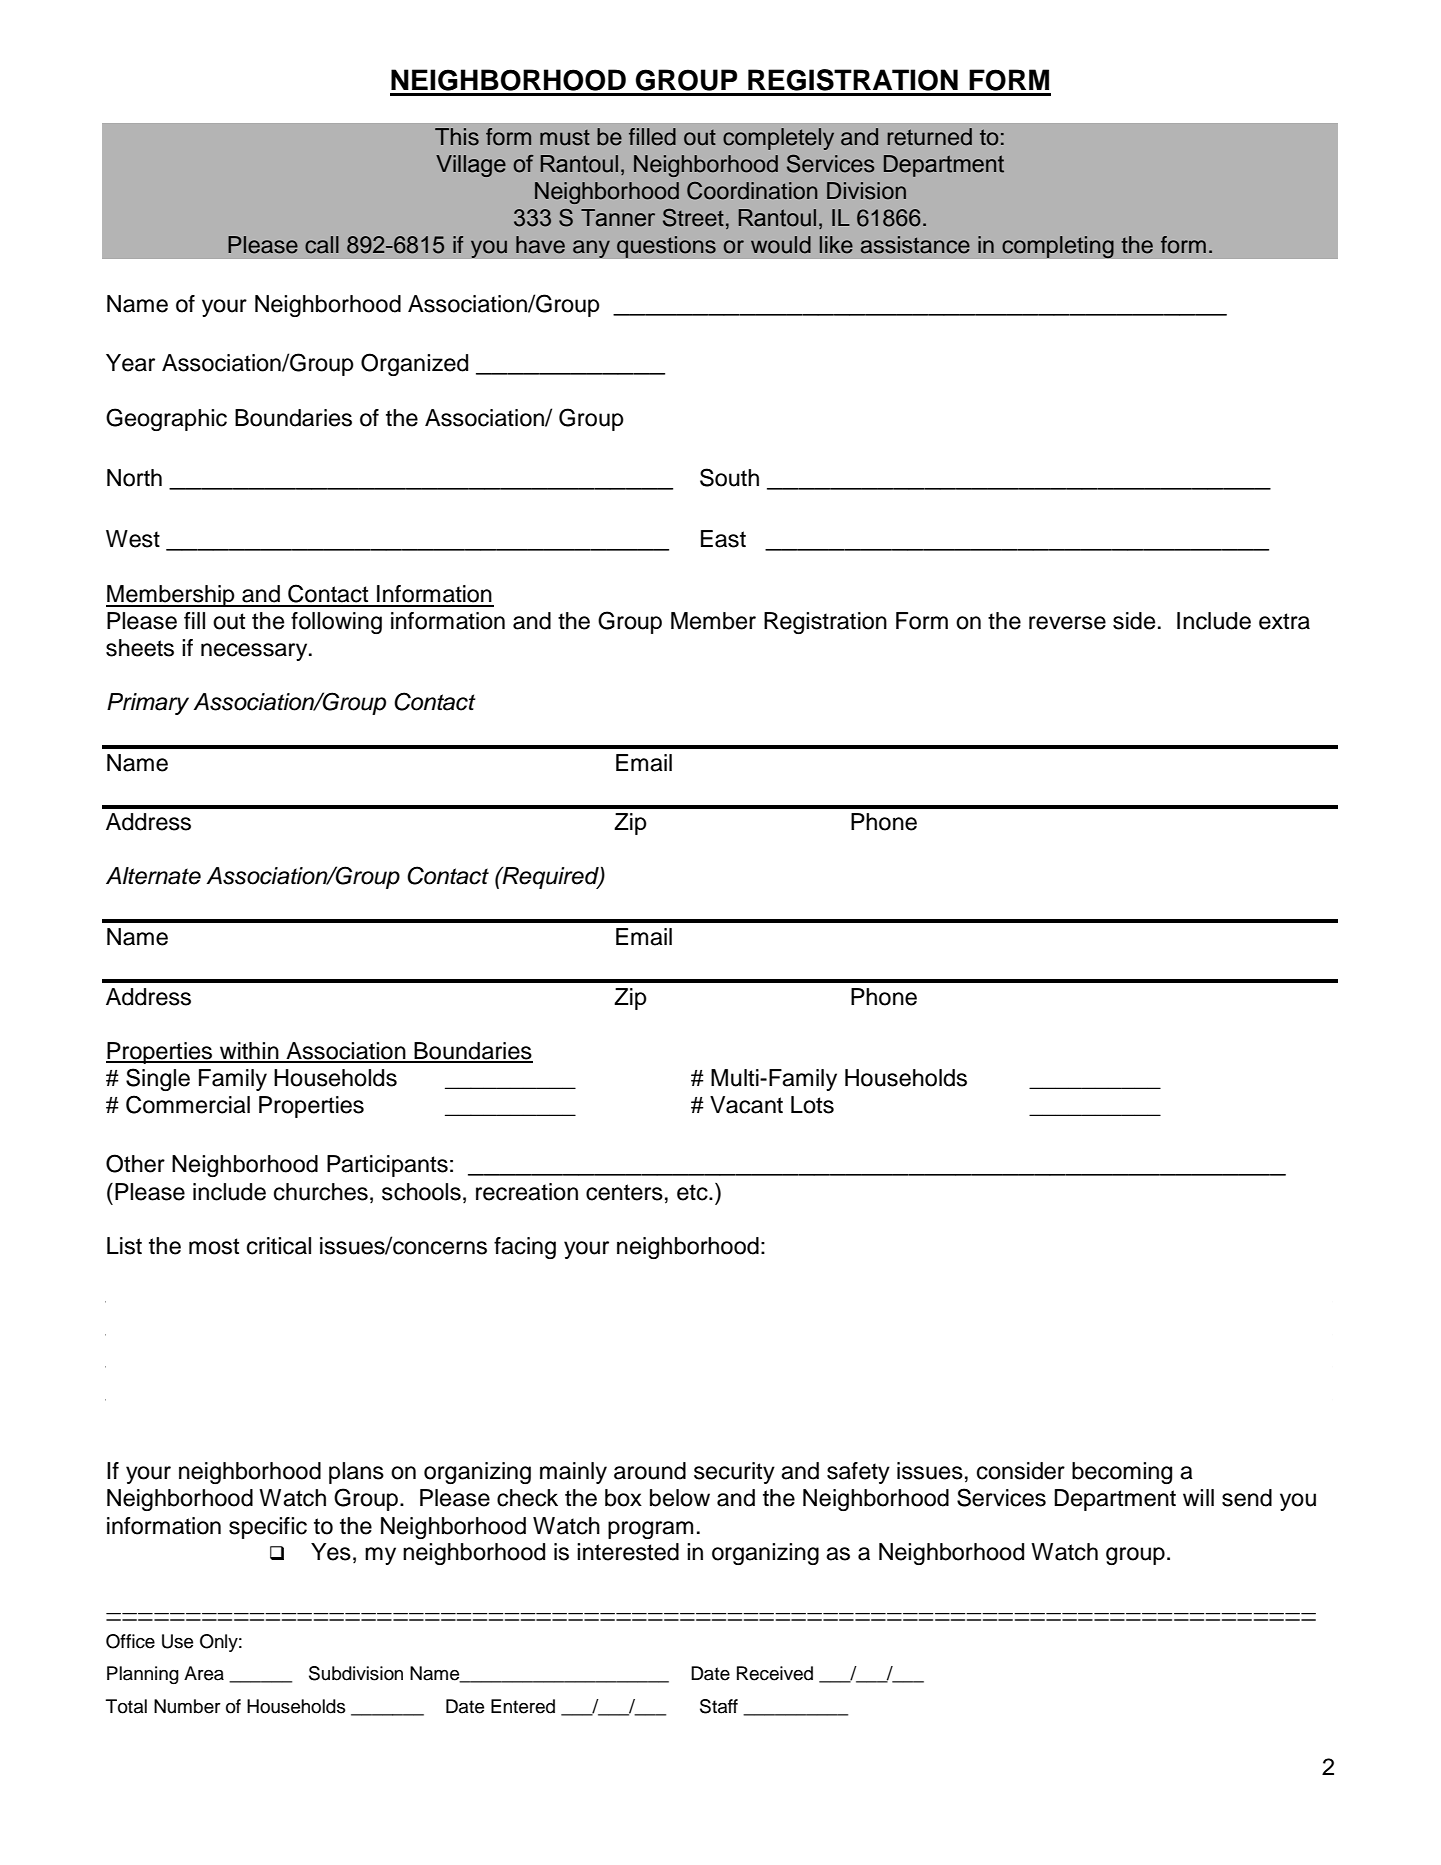 This page has width=1441, height=1865. What do you see at coordinates (204, 1673) in the page?
I see `Area` at bounding box center [204, 1673].
